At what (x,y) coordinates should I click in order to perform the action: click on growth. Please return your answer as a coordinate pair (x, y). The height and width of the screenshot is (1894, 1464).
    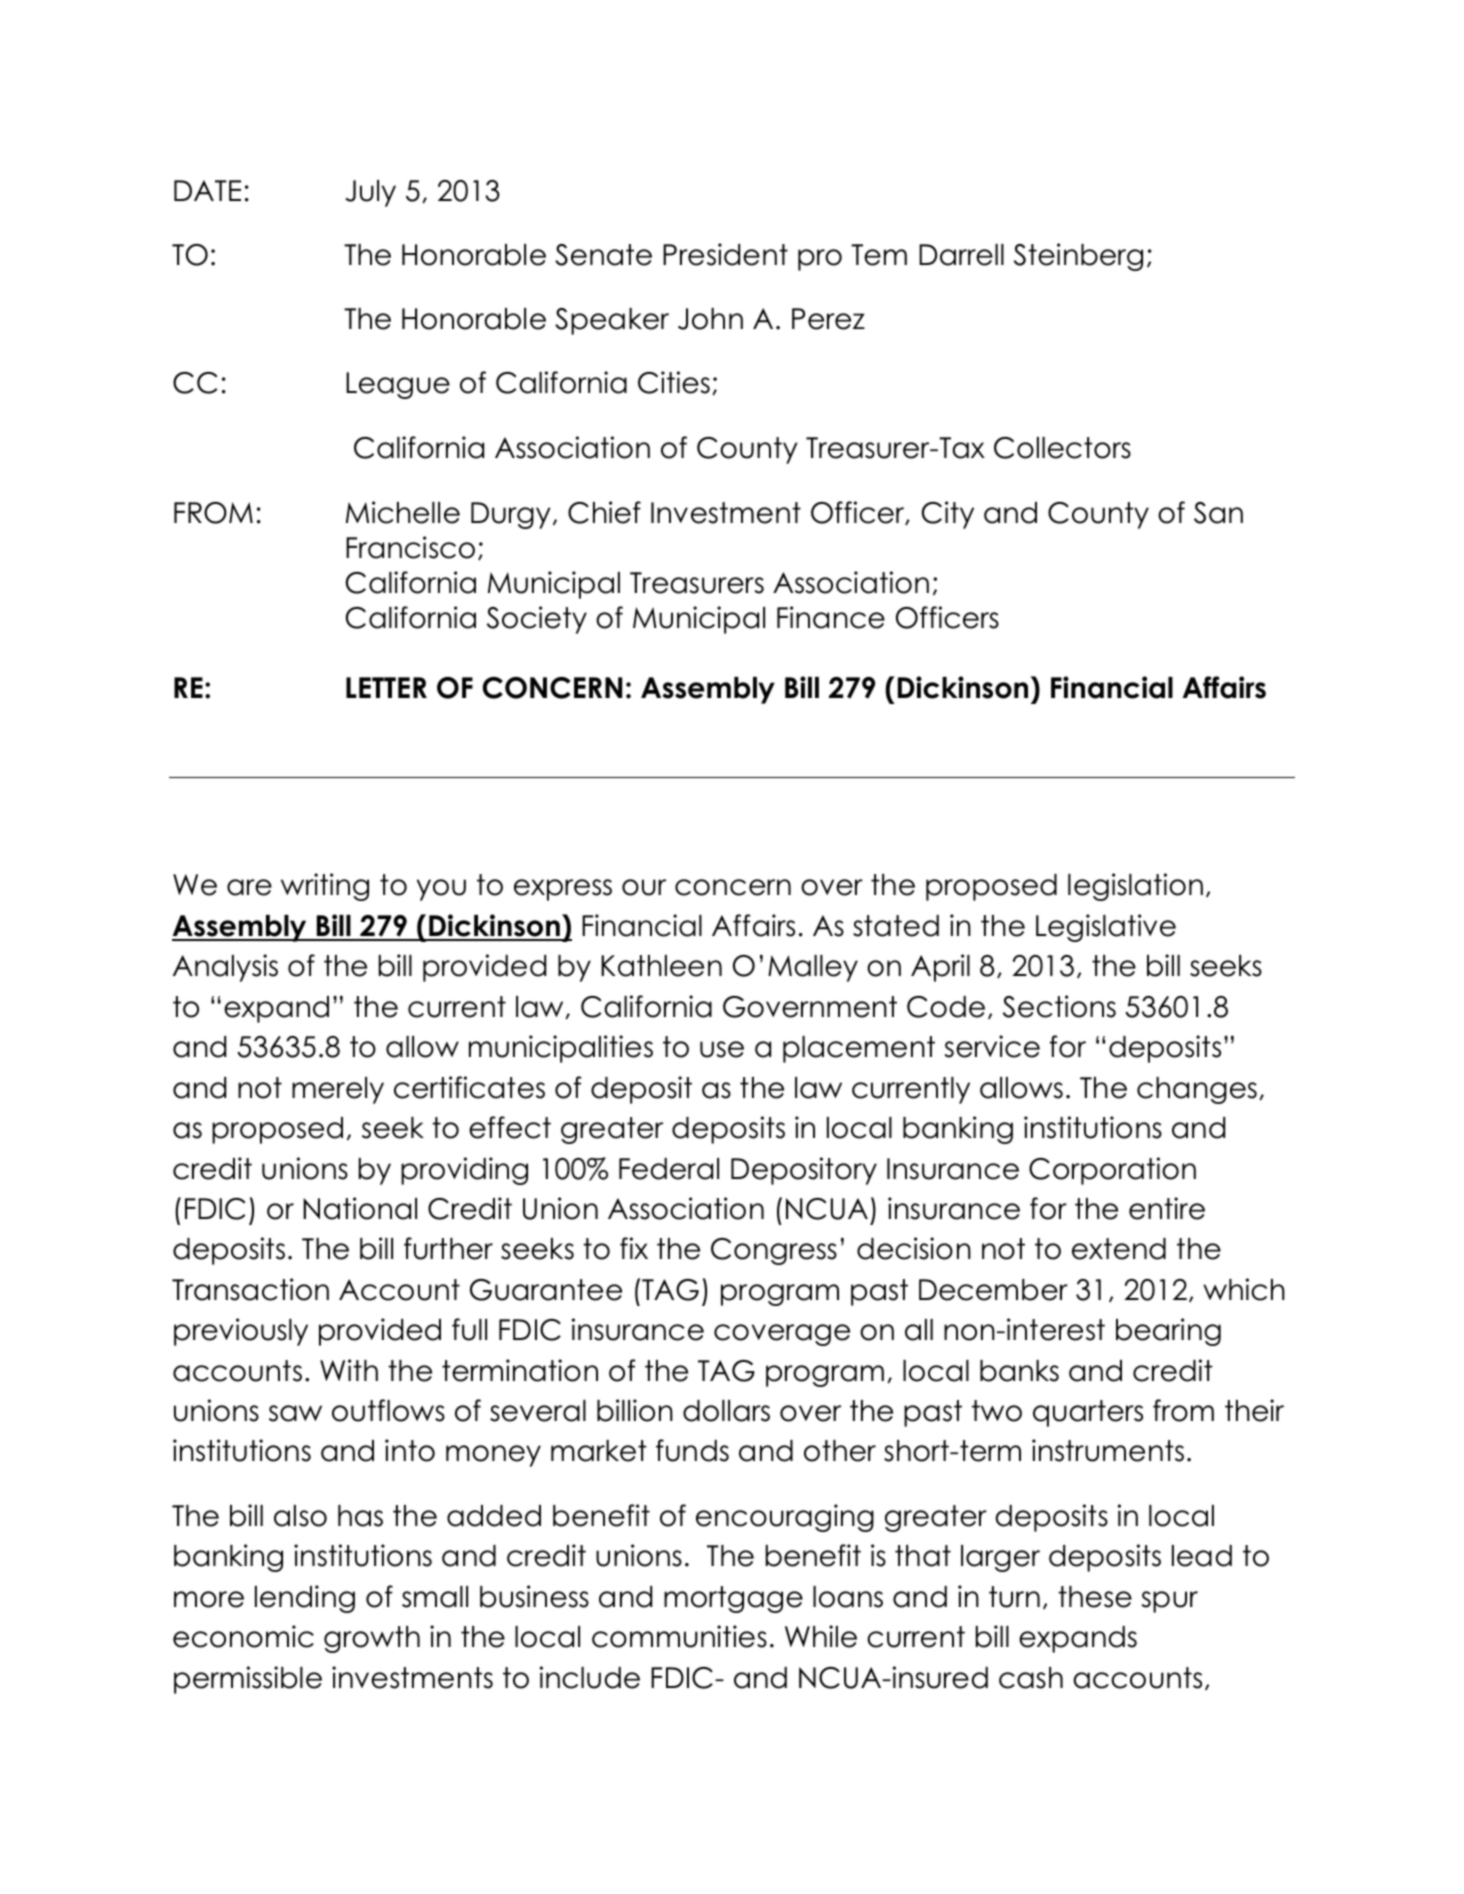
    Looking at the image, I should click on (372, 1639).
